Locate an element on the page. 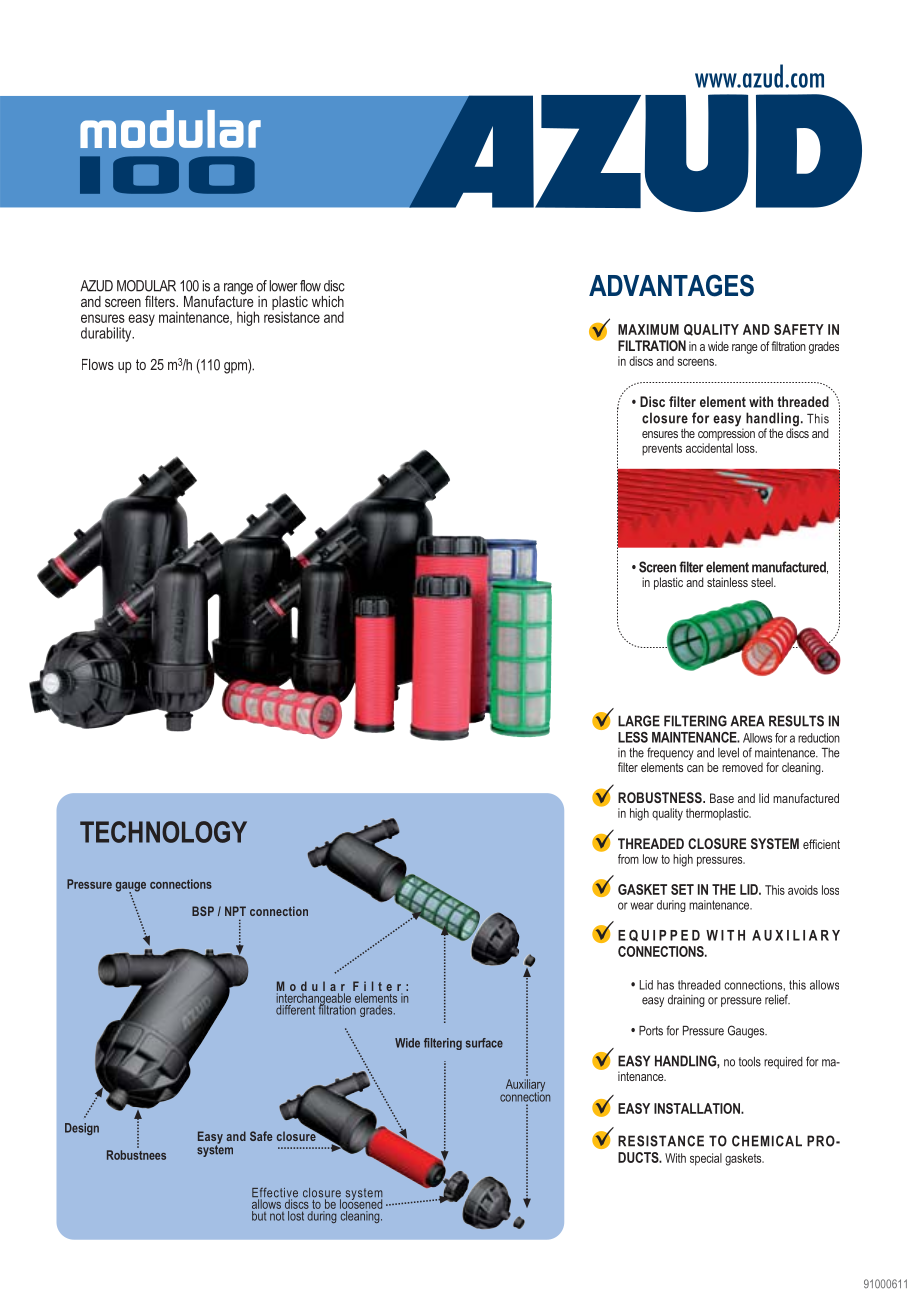  different is located at coordinates (295, 1008).
